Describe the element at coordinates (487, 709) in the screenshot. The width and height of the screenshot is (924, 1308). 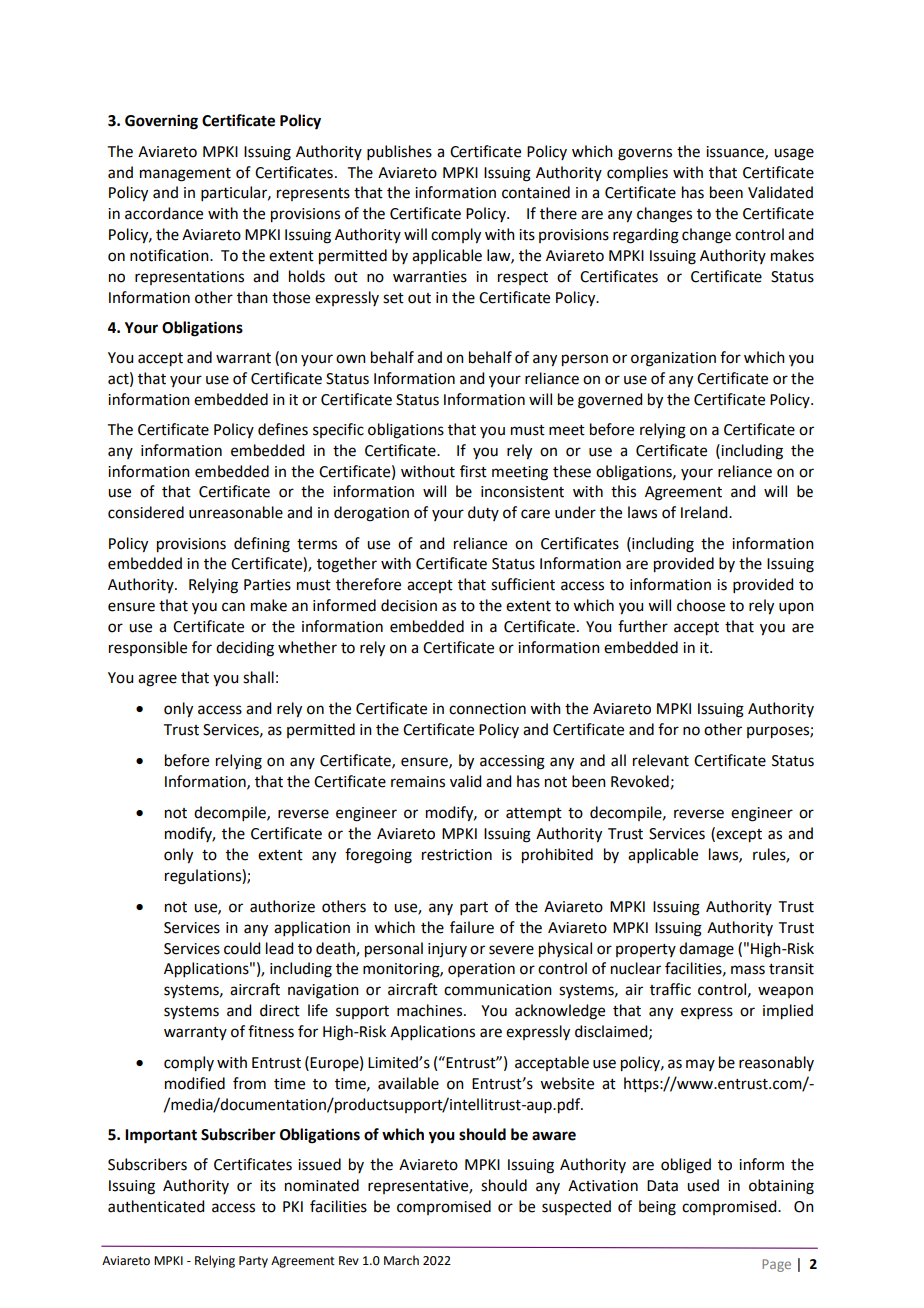
I see `connection` at that location.
